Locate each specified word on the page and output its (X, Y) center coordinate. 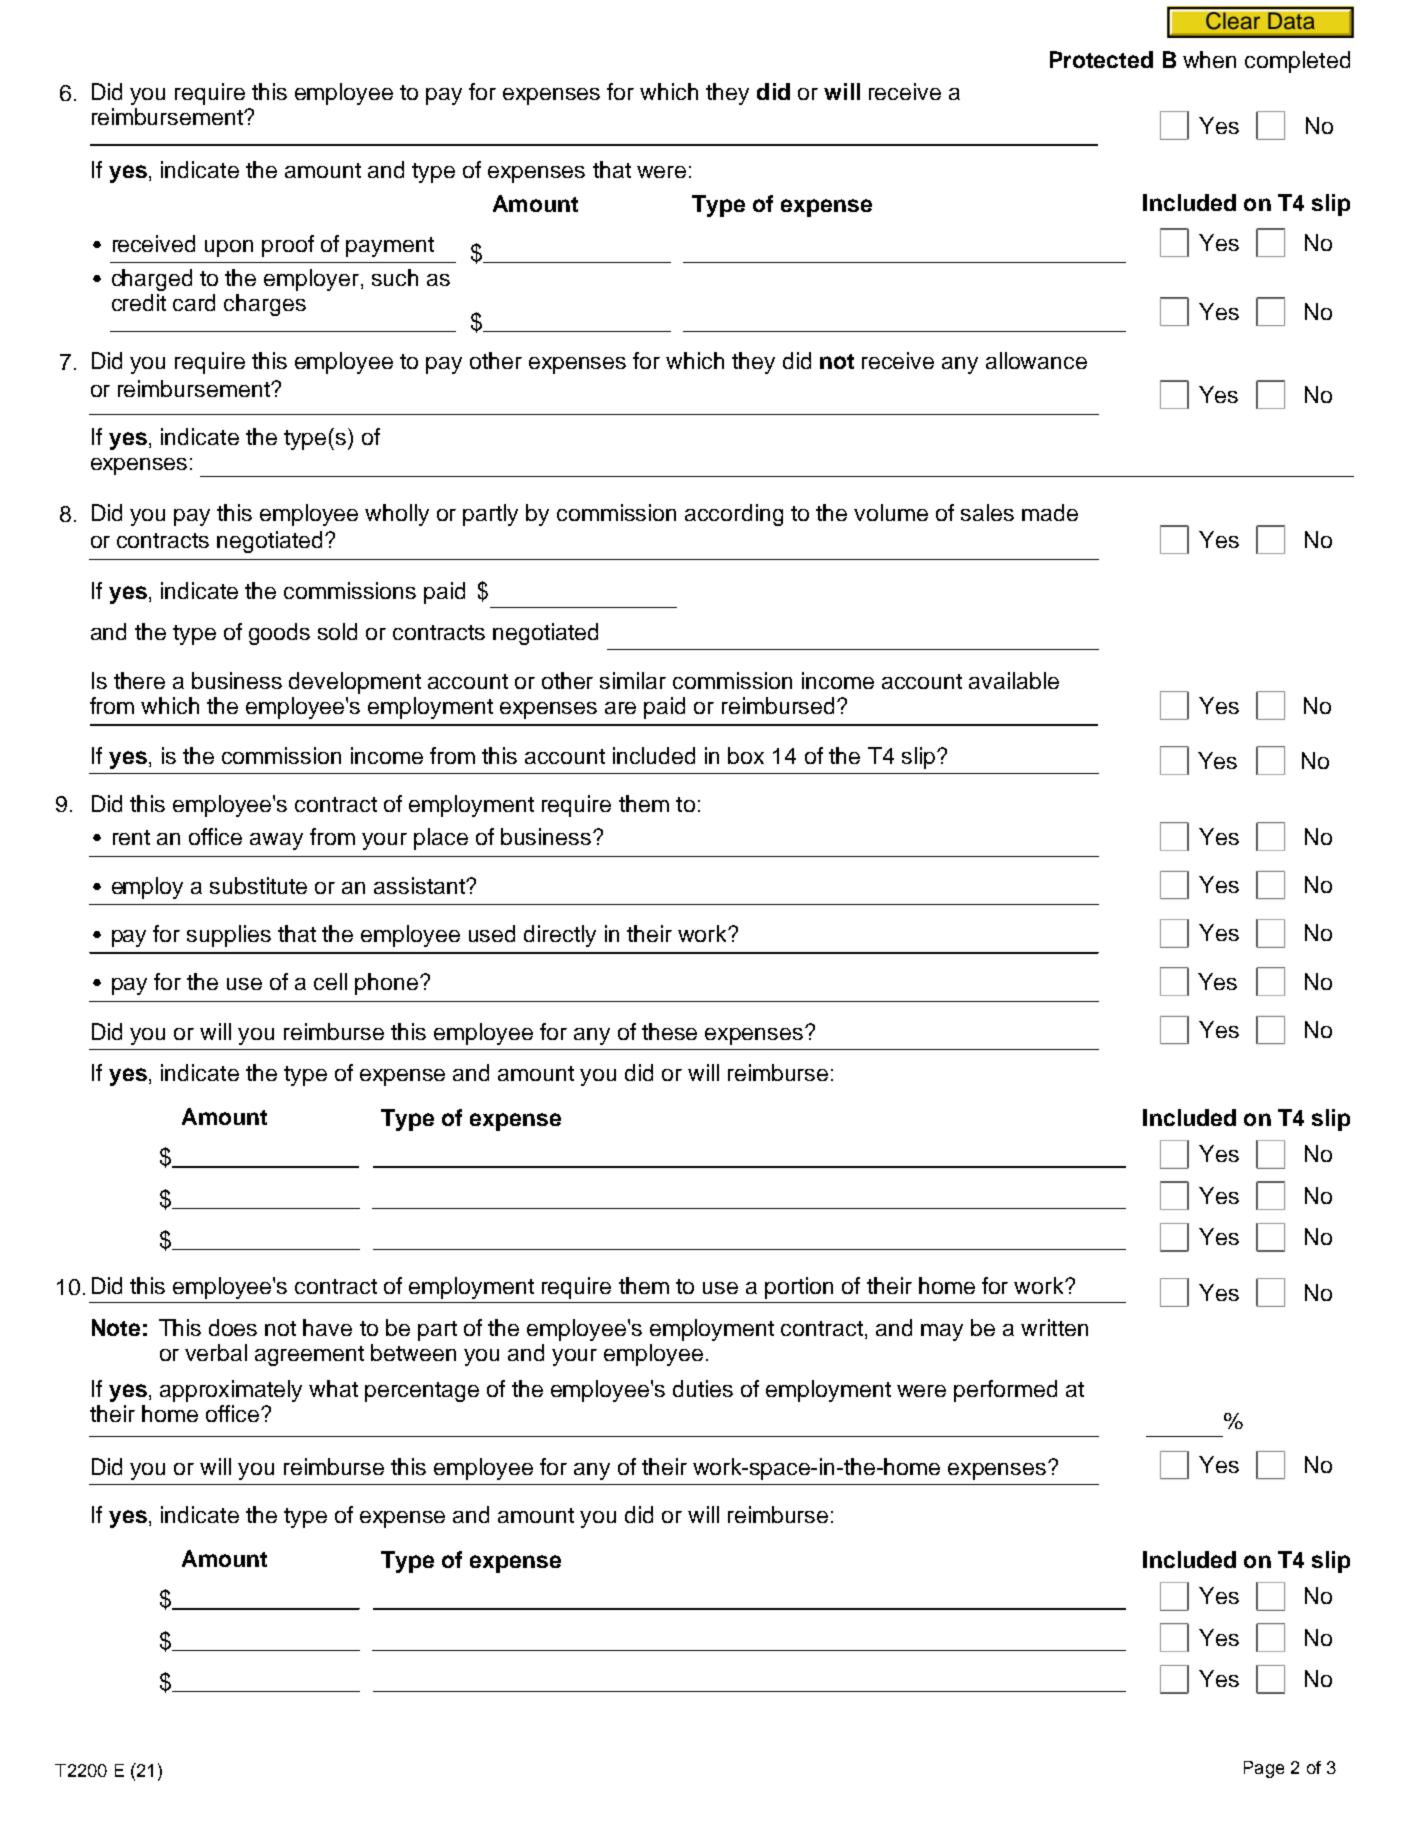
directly (560, 936)
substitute (258, 885)
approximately (231, 1391)
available (1014, 680)
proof (288, 246)
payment (390, 247)
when (1209, 59)
